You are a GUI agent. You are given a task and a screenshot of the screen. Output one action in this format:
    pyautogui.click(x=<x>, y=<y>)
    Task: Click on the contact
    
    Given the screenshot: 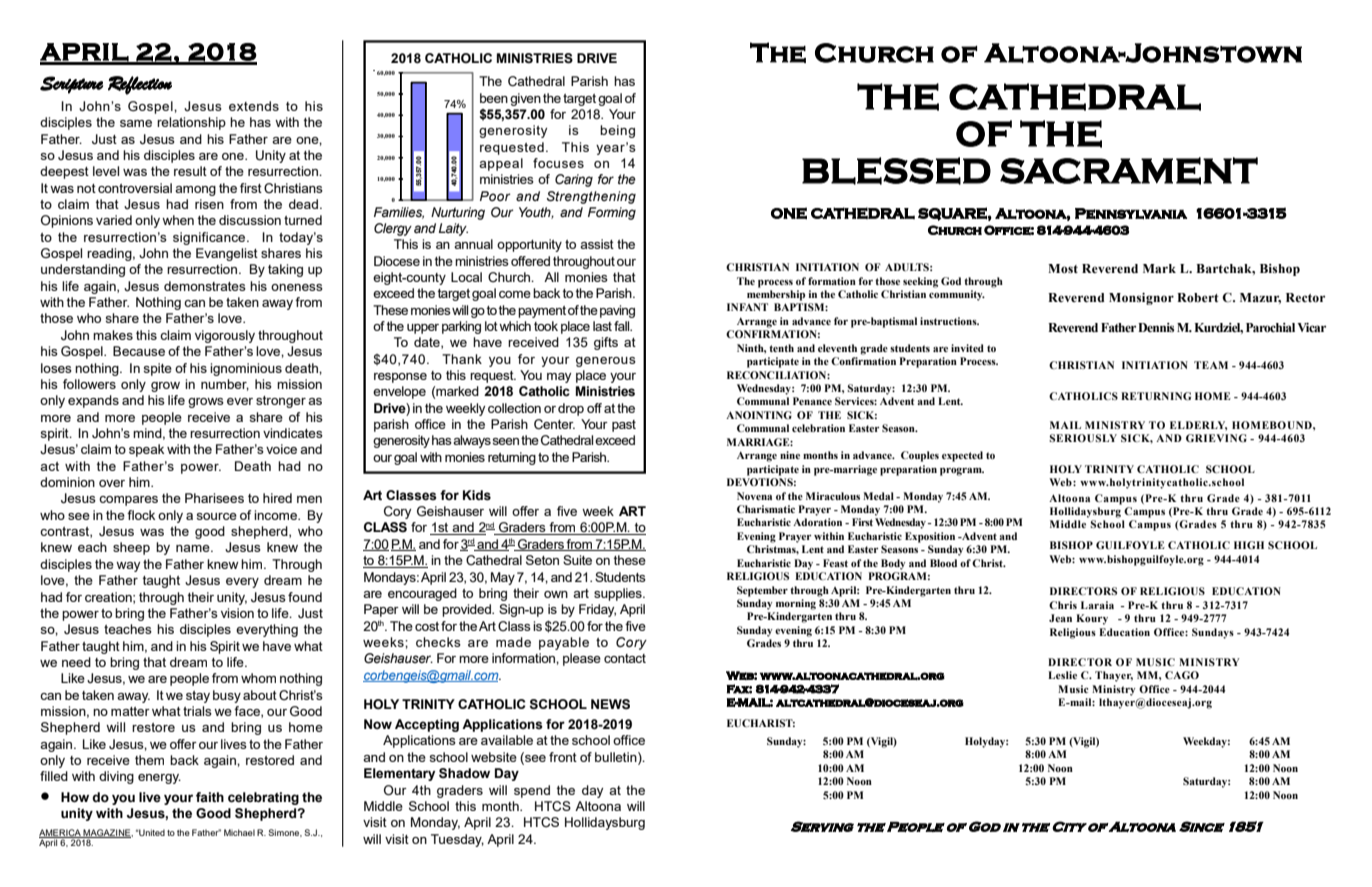 What is the action you would take?
    pyautogui.click(x=625, y=658)
